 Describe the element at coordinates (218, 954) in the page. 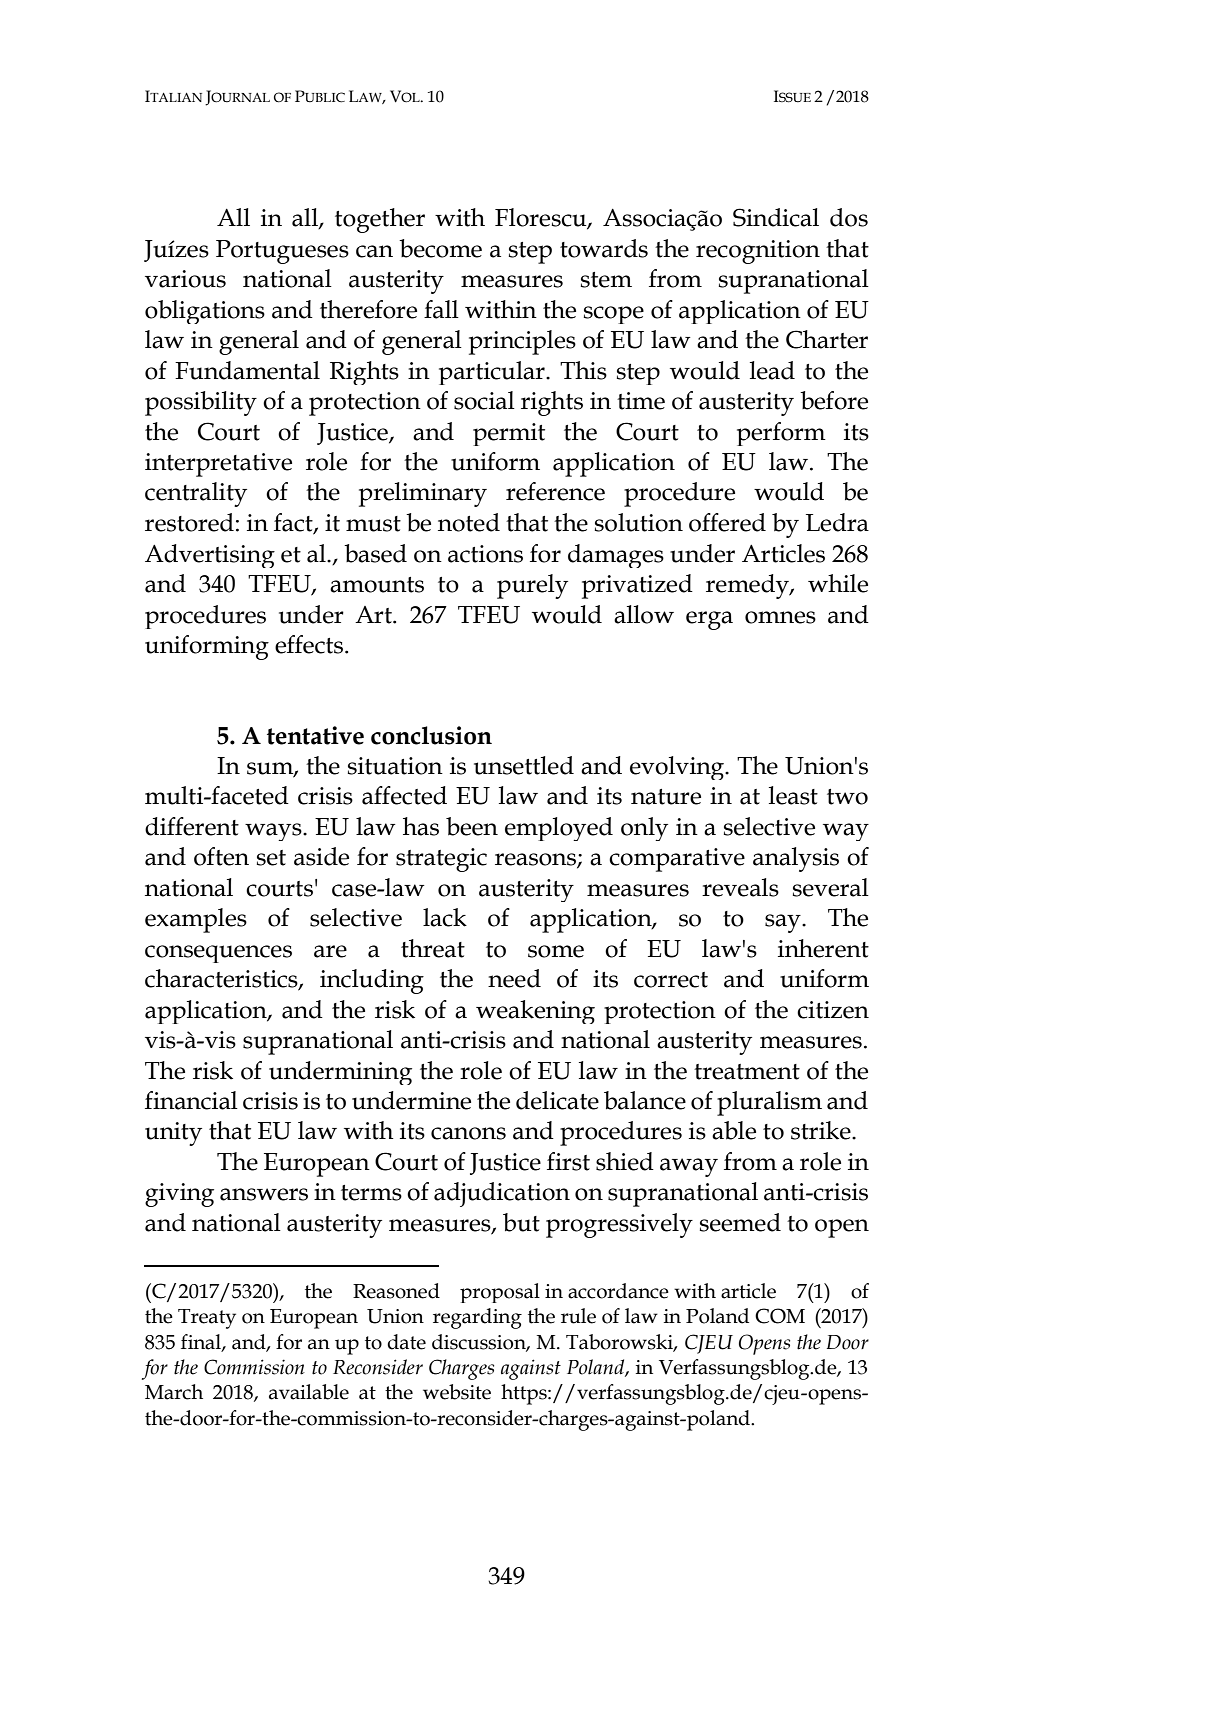

I see `consequences` at that location.
